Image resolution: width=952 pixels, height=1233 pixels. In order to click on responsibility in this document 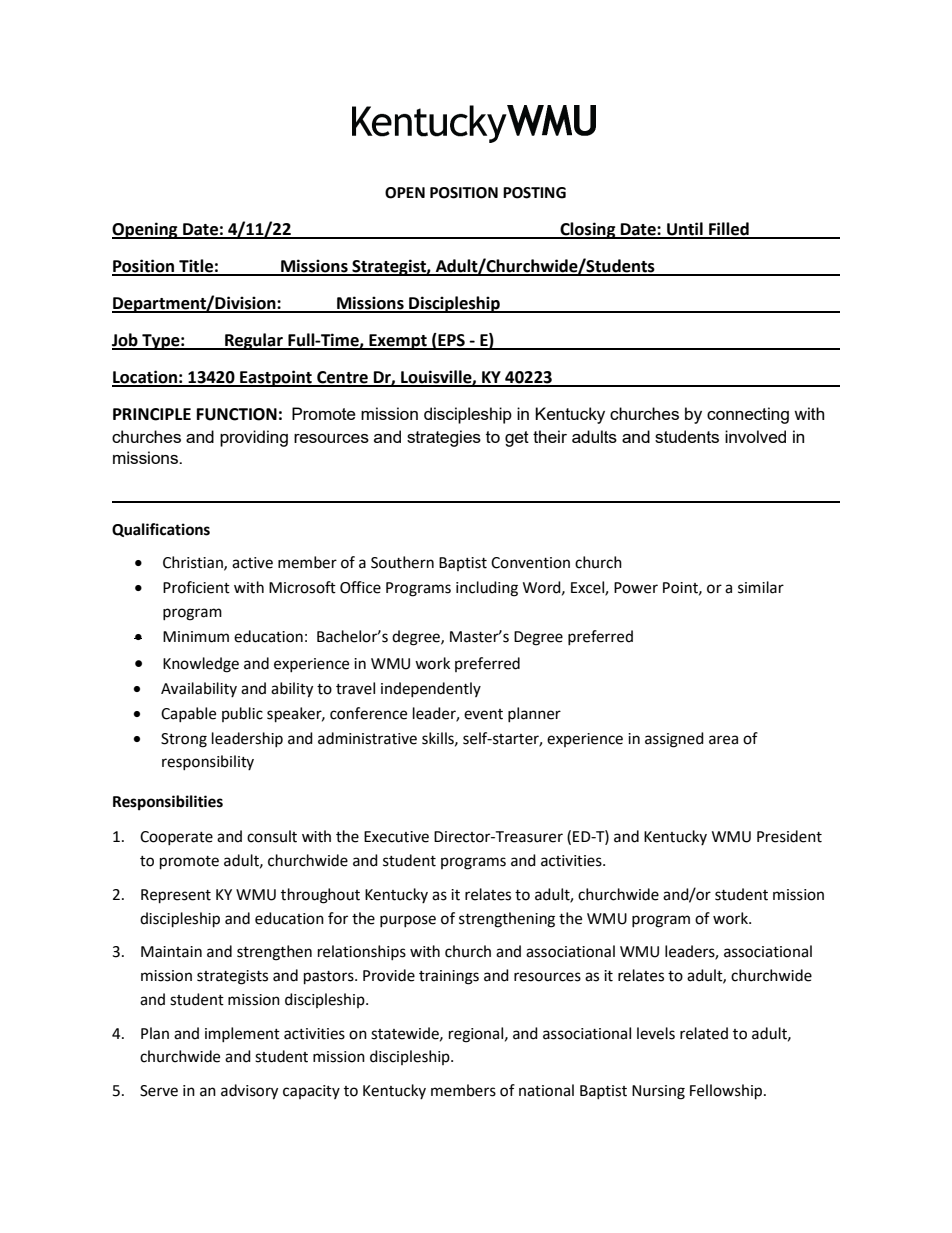, I will do `click(208, 762)`.
